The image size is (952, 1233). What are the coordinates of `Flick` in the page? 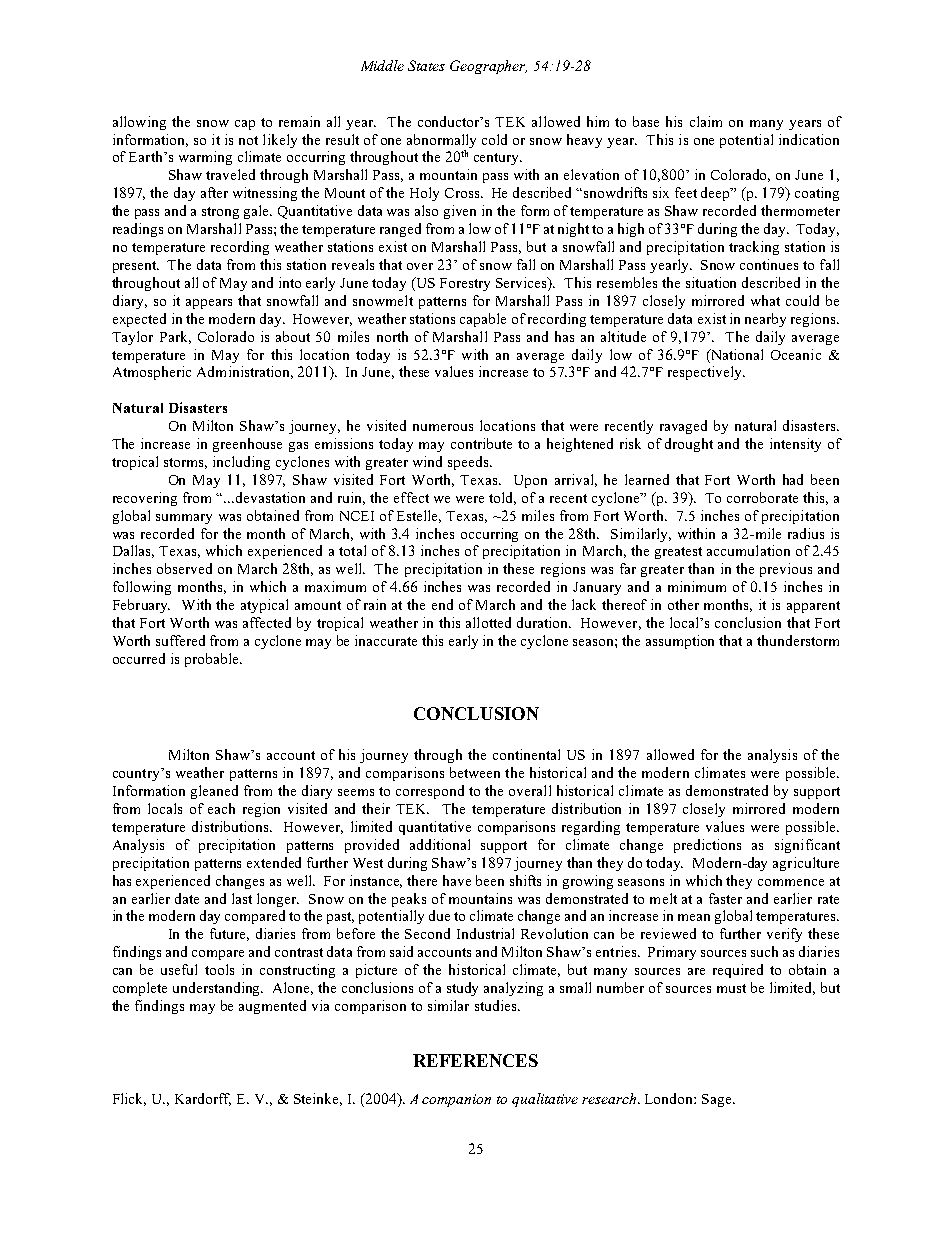 It's located at (129, 1099).
